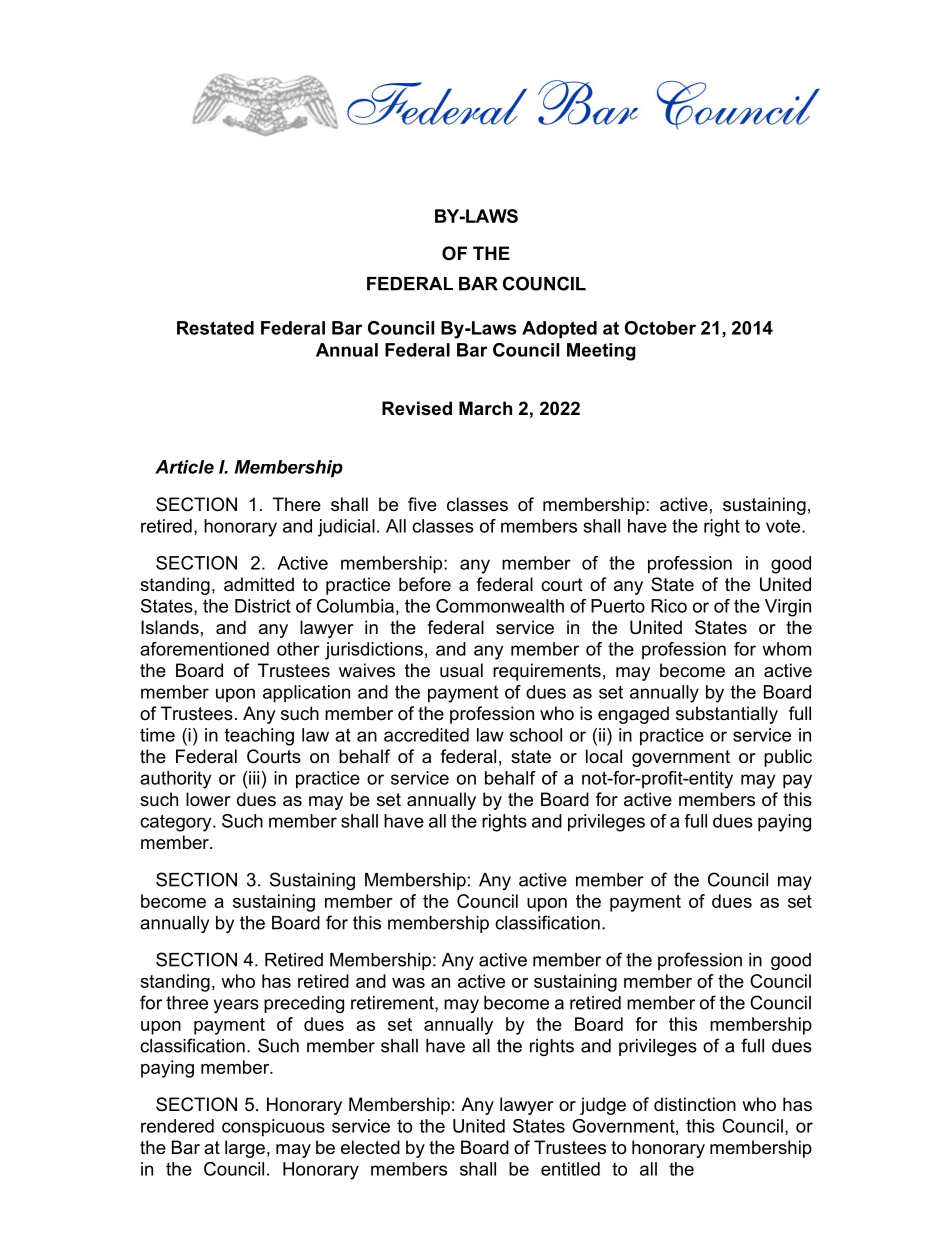 This image has height=1233, width=952. I want to click on accredited, so click(426, 735).
